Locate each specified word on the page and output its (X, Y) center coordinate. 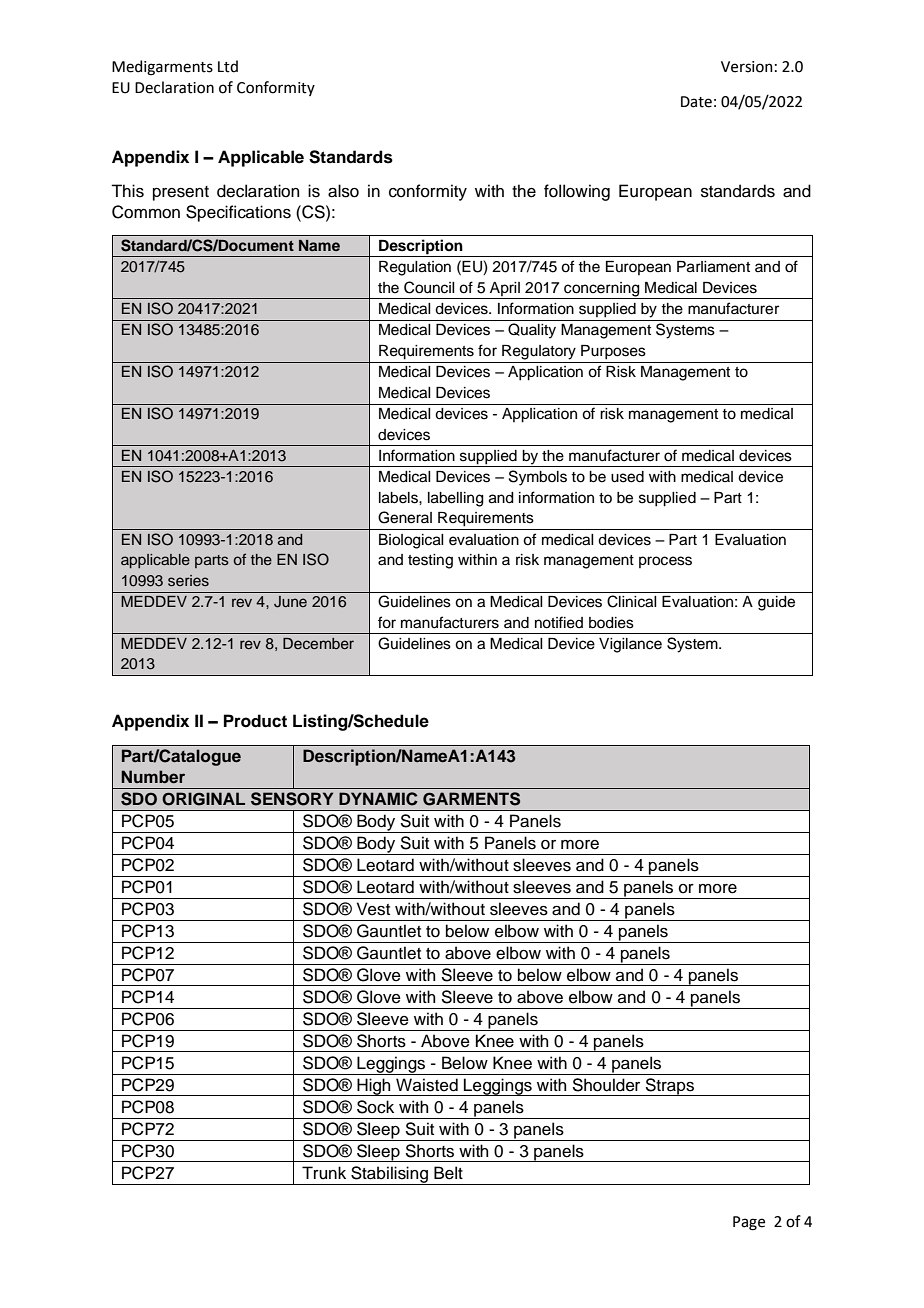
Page (749, 1223)
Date (696, 102)
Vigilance (630, 645)
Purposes (613, 352)
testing (430, 561)
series (188, 581)
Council (429, 287)
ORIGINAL (203, 799)
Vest (373, 909)
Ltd (228, 66)
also (343, 191)
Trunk (324, 1173)
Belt (448, 1173)
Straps (670, 1087)
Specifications (238, 213)
